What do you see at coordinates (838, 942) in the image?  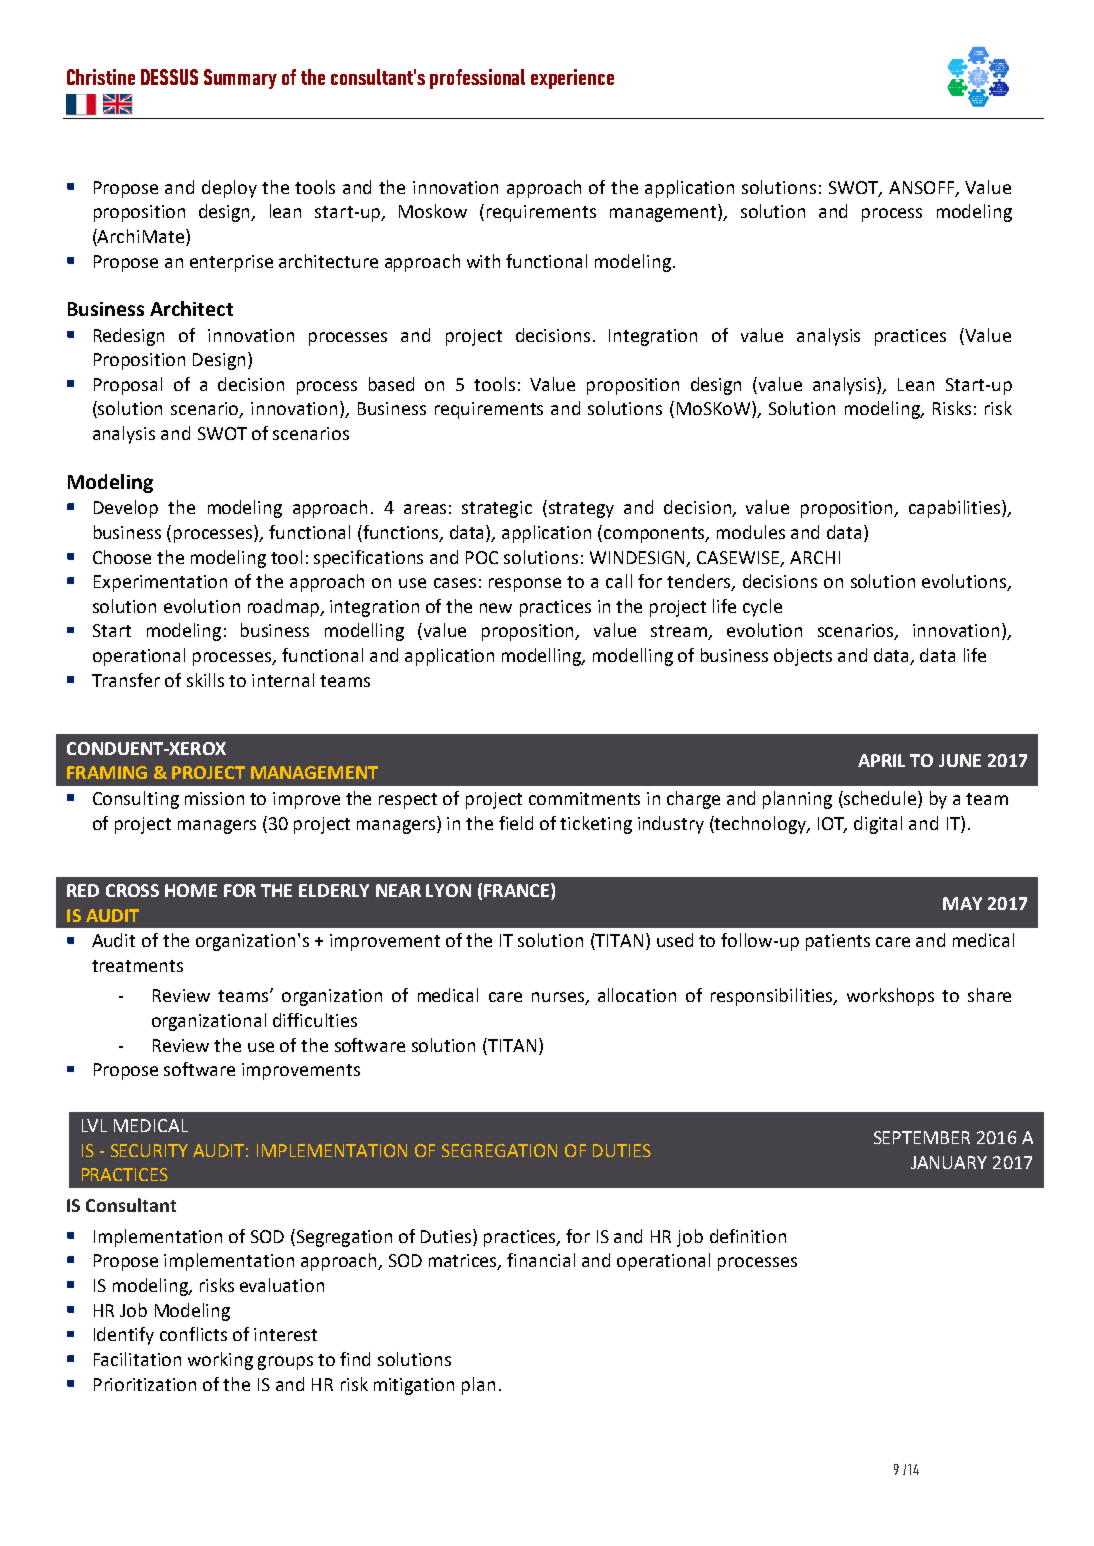 I see `patients` at bounding box center [838, 942].
